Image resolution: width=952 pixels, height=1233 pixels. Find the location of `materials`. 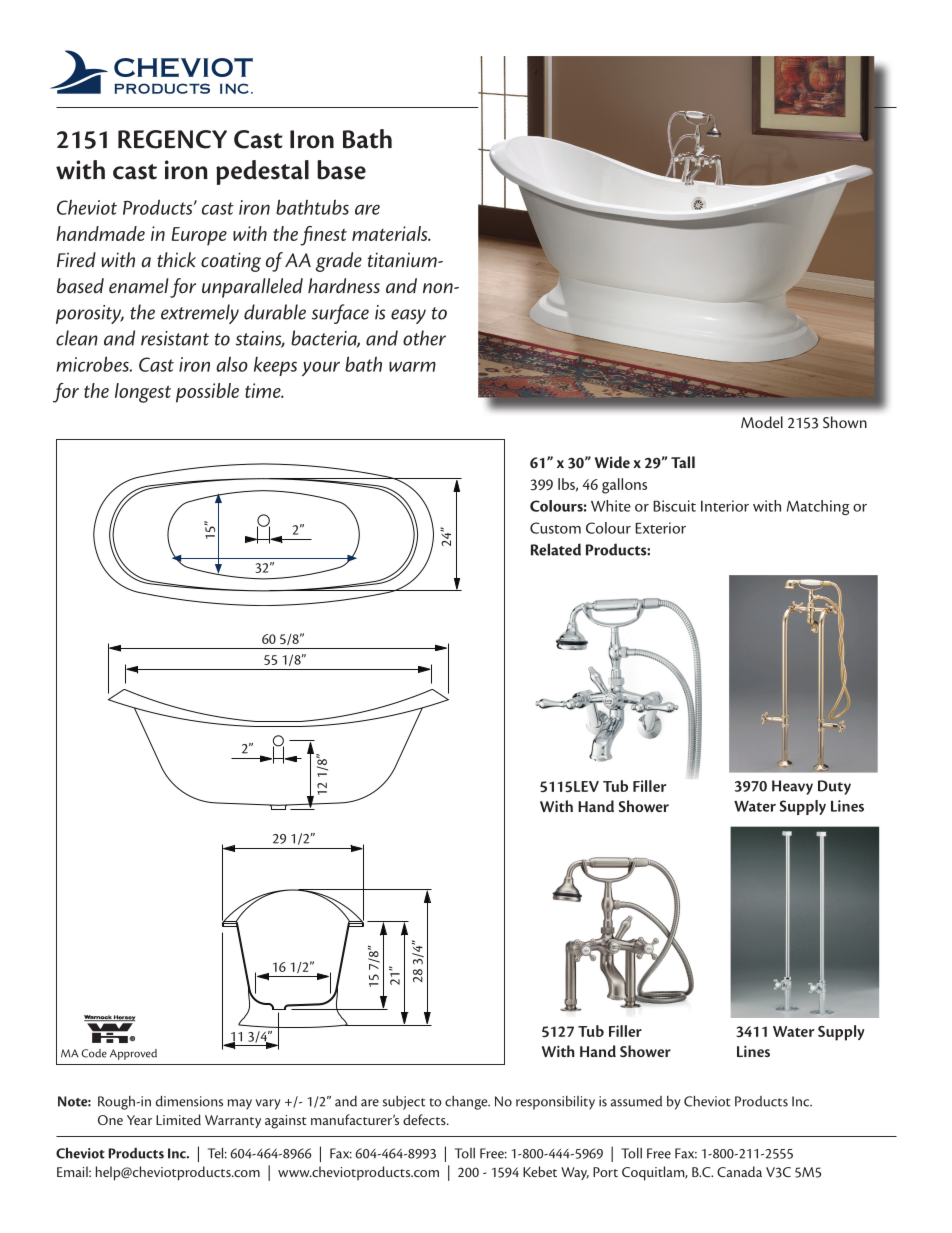

materials is located at coordinates (391, 233).
